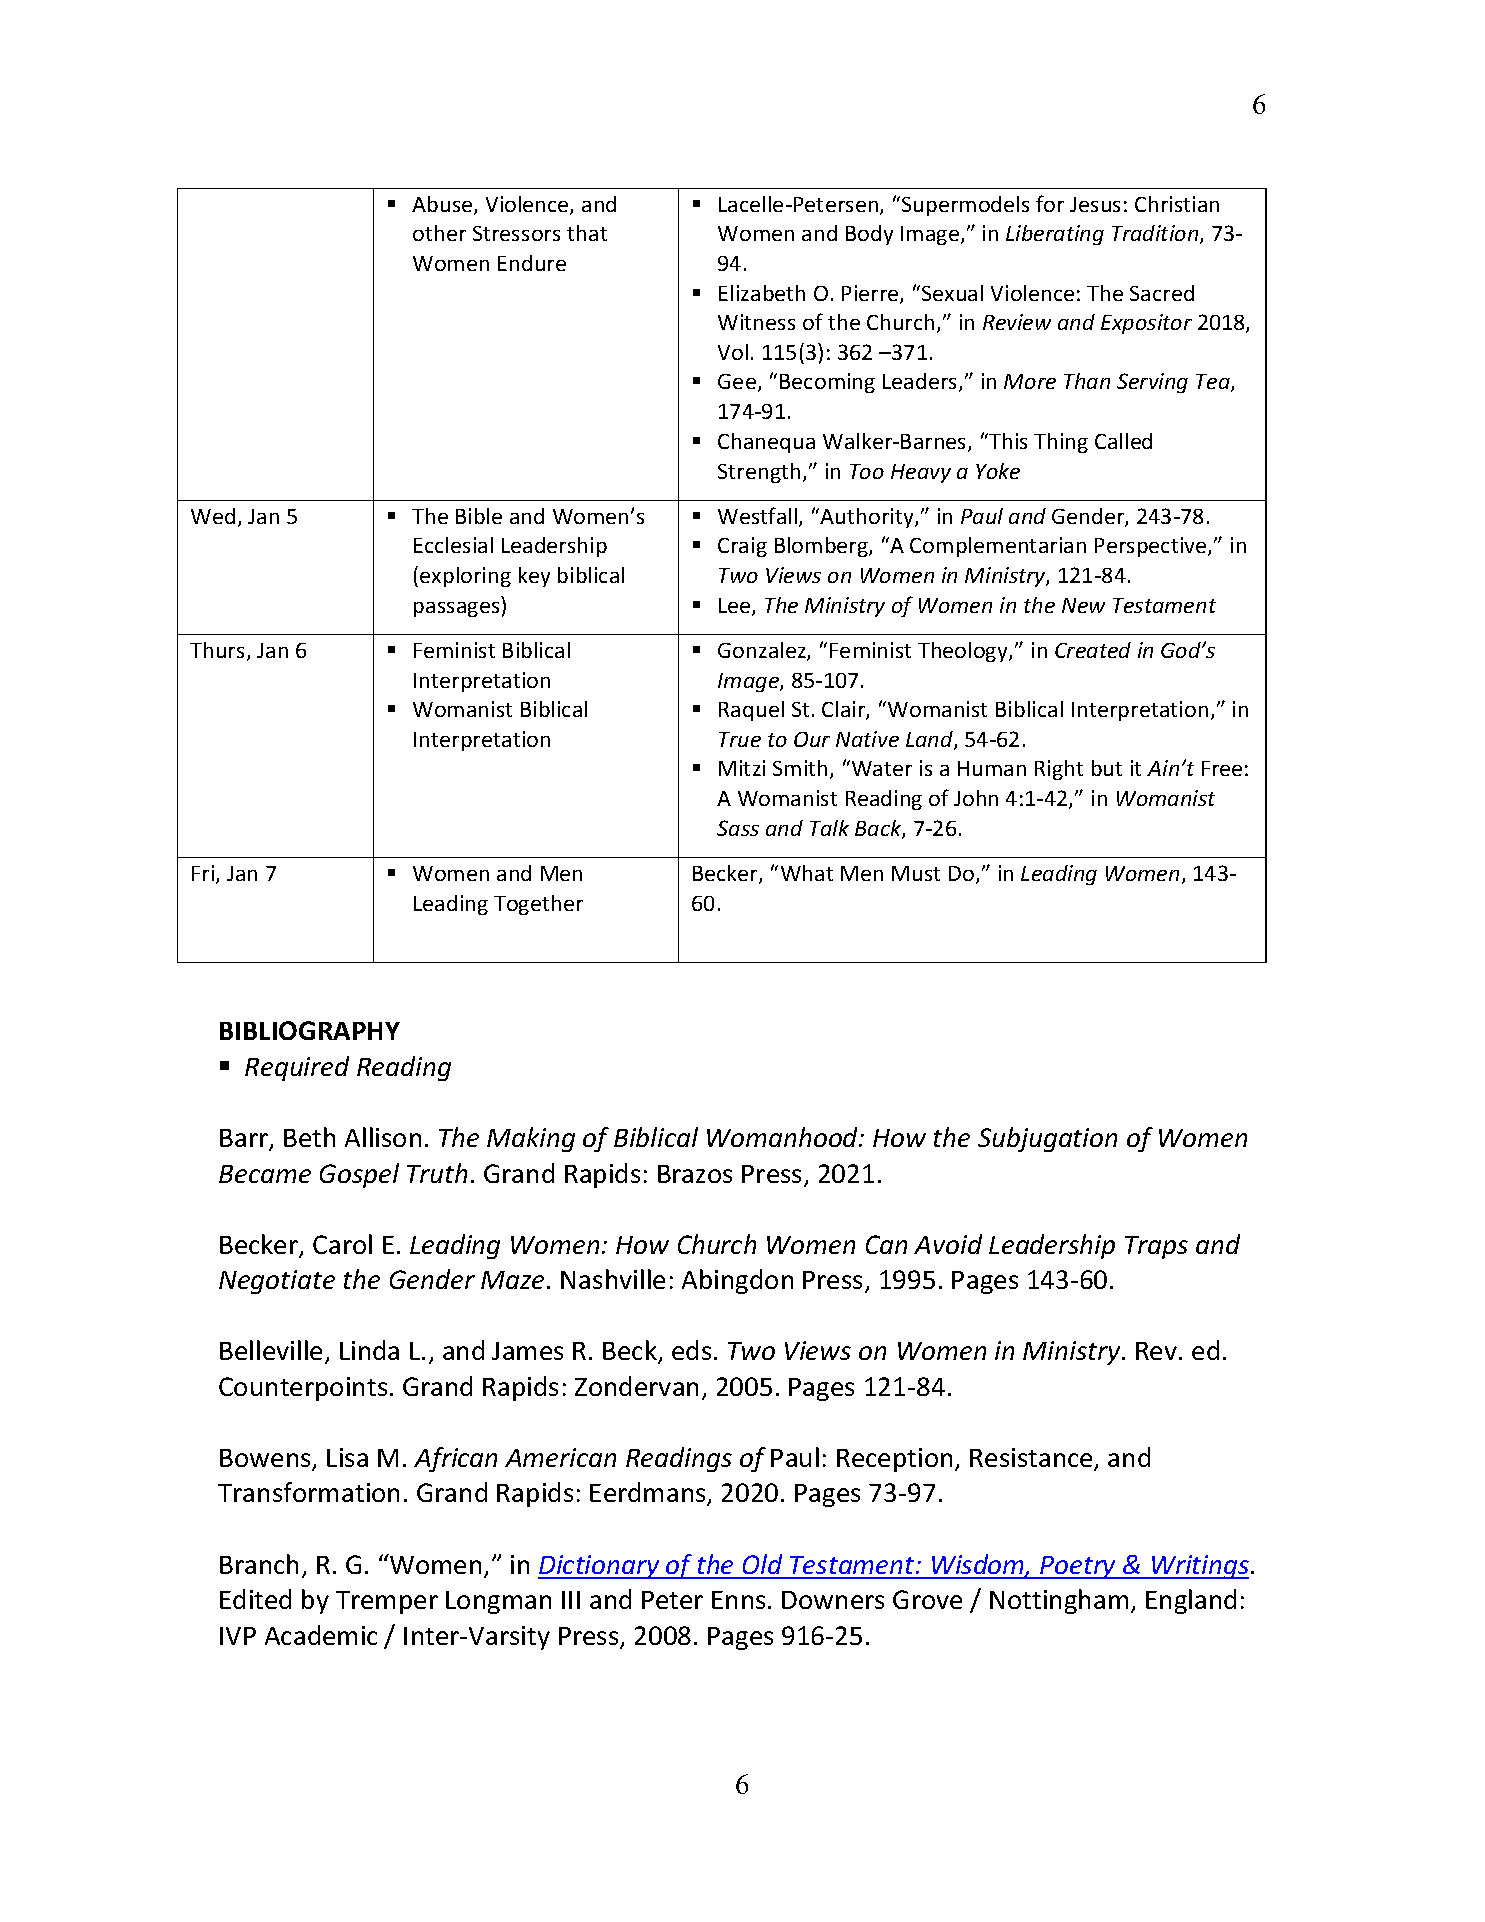  What do you see at coordinates (369, 1350) in the screenshot?
I see `Linda` at bounding box center [369, 1350].
